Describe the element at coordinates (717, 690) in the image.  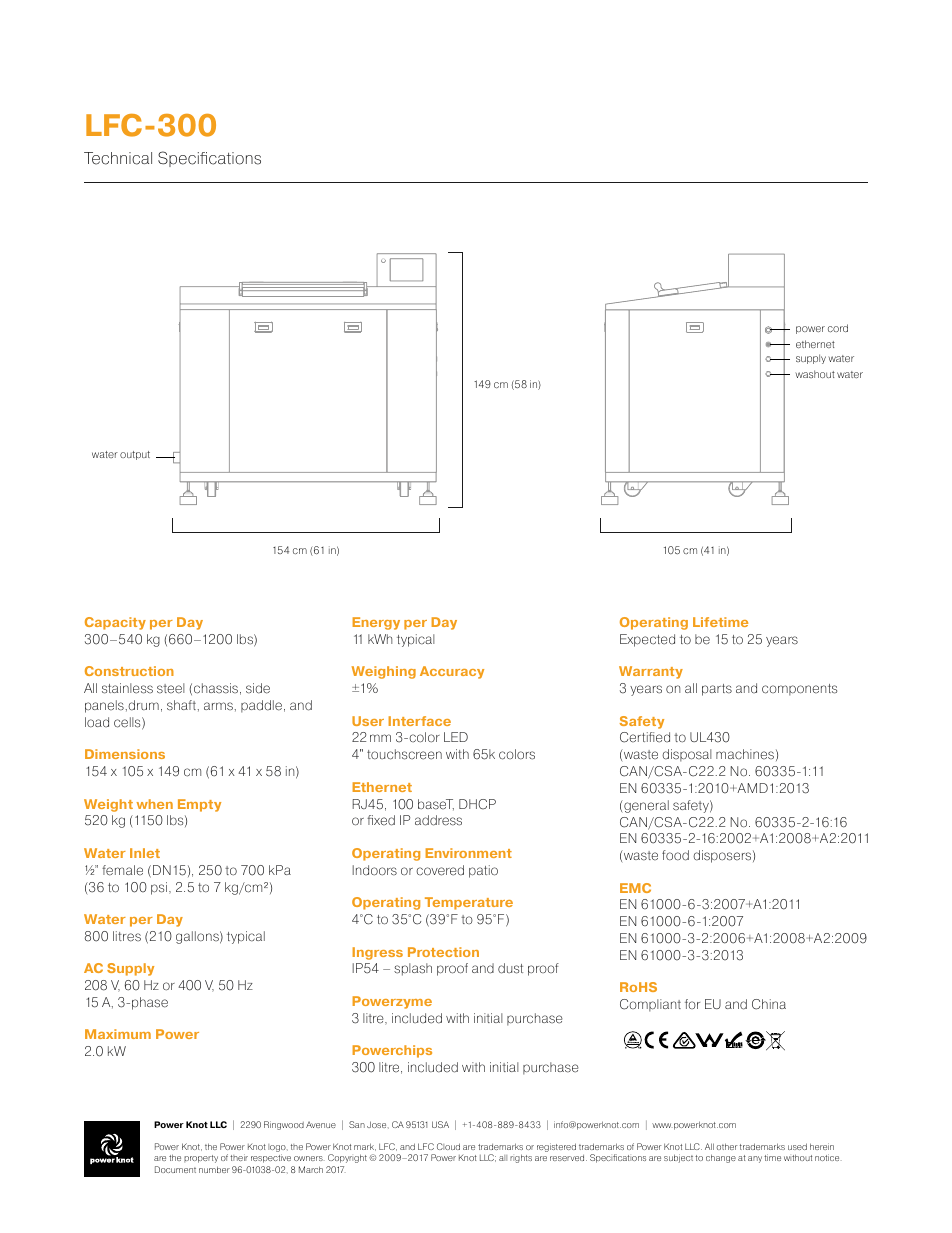
I see `parts` at that location.
